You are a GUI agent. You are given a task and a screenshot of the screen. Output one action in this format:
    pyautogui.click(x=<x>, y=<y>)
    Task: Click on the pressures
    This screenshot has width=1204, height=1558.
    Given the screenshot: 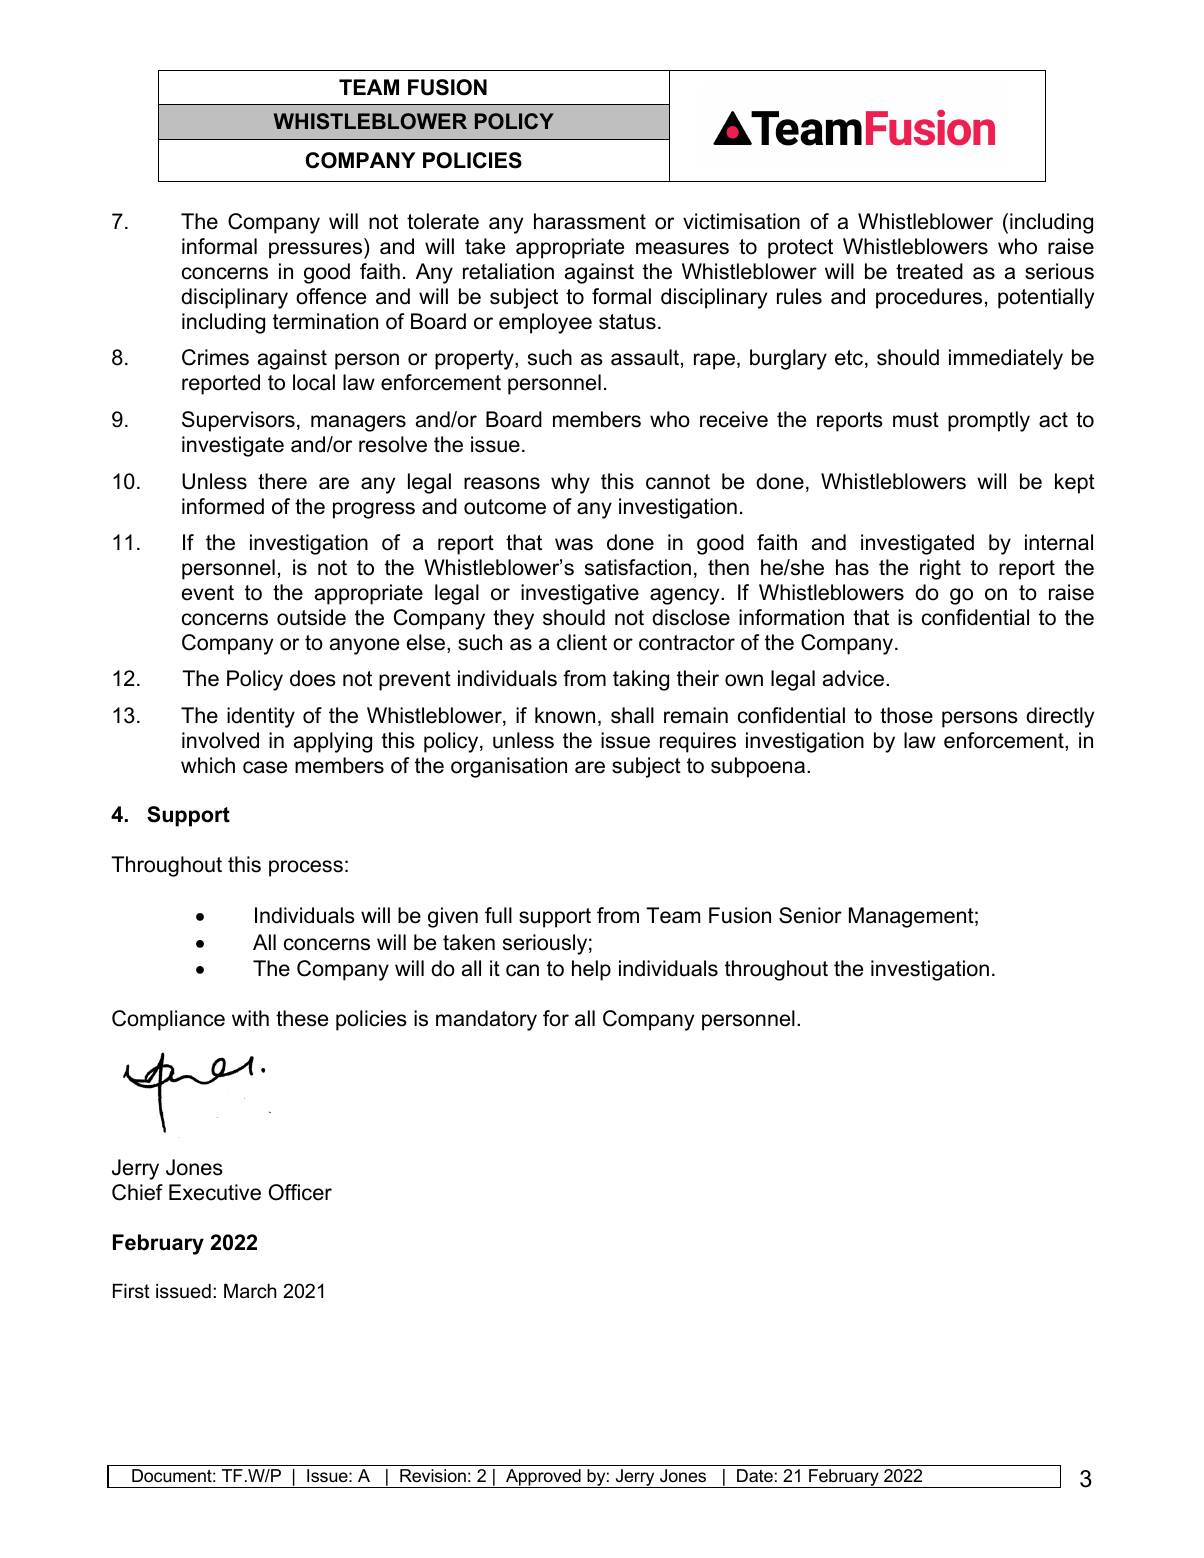 What is the action you would take?
    pyautogui.click(x=317, y=250)
